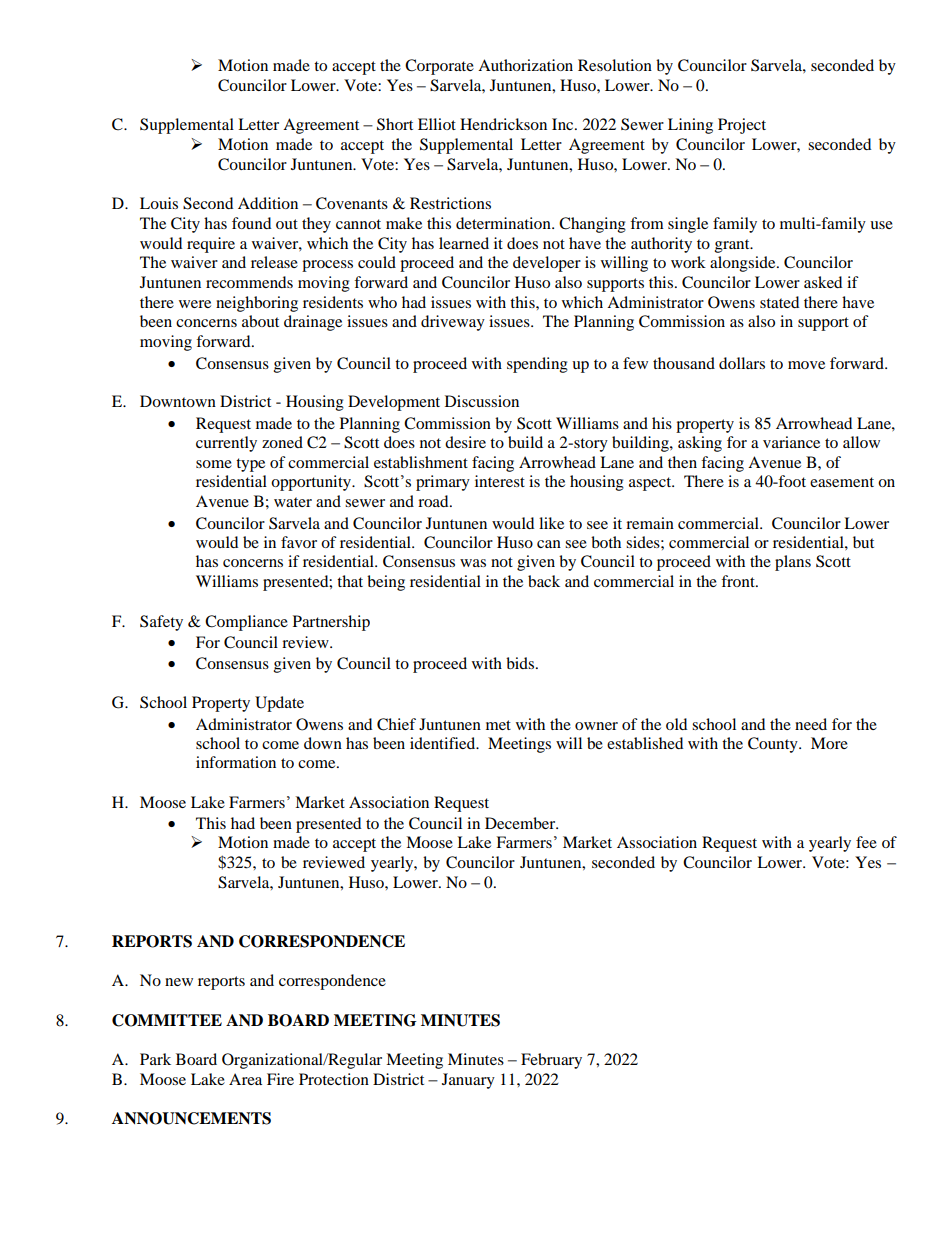  Describe the element at coordinates (742, 126) in the screenshot. I see `Project` at that location.
